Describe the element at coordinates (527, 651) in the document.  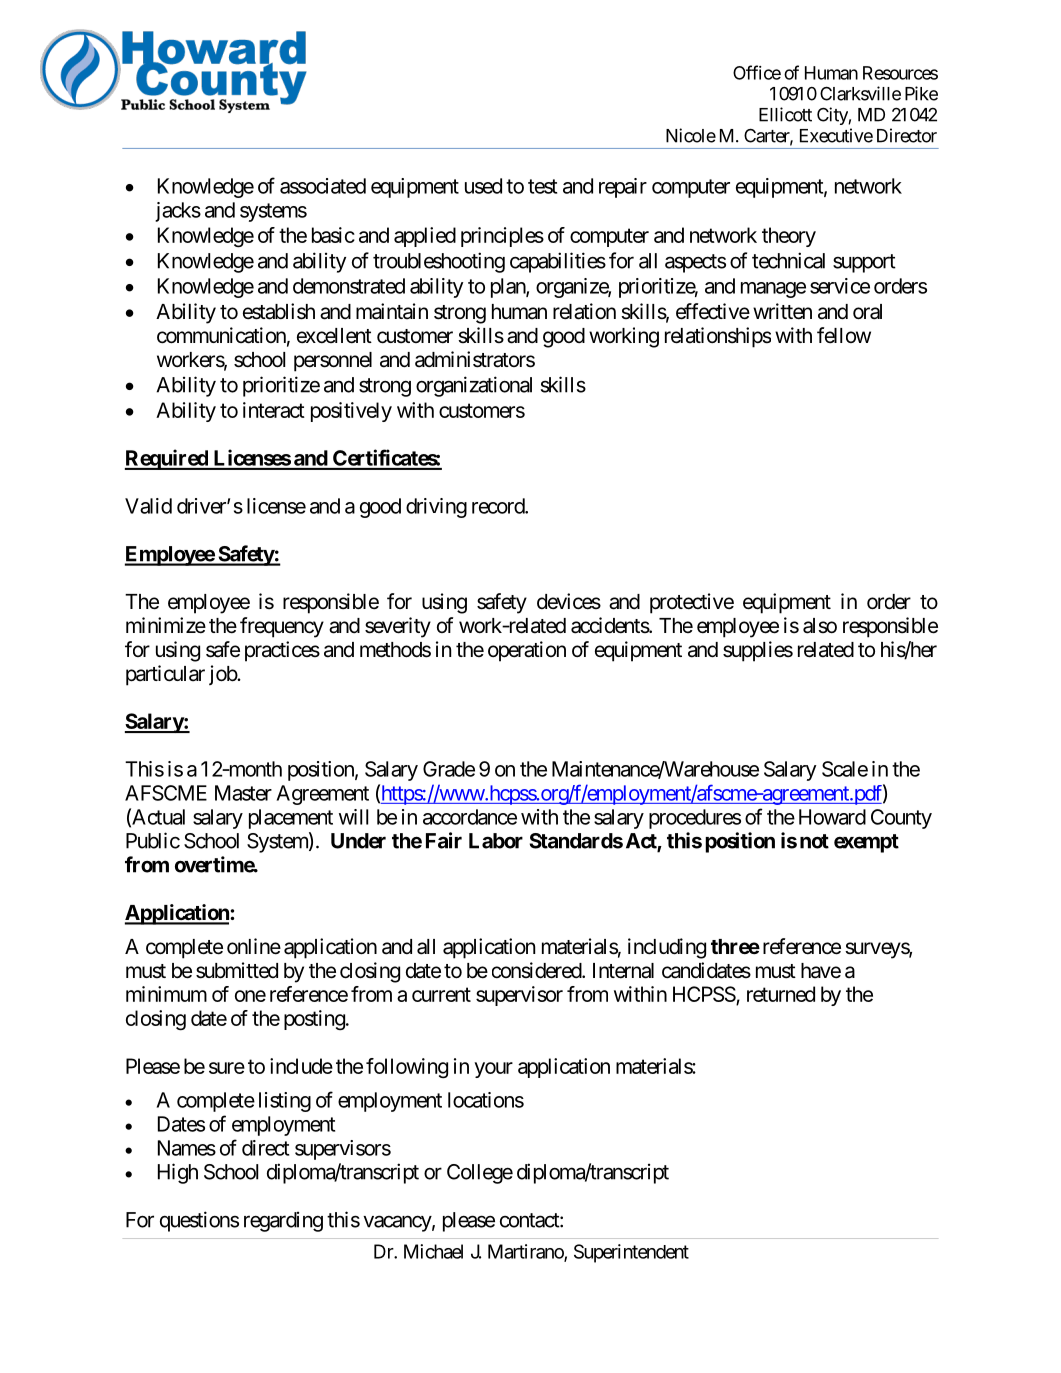
I see `operation` at that location.
